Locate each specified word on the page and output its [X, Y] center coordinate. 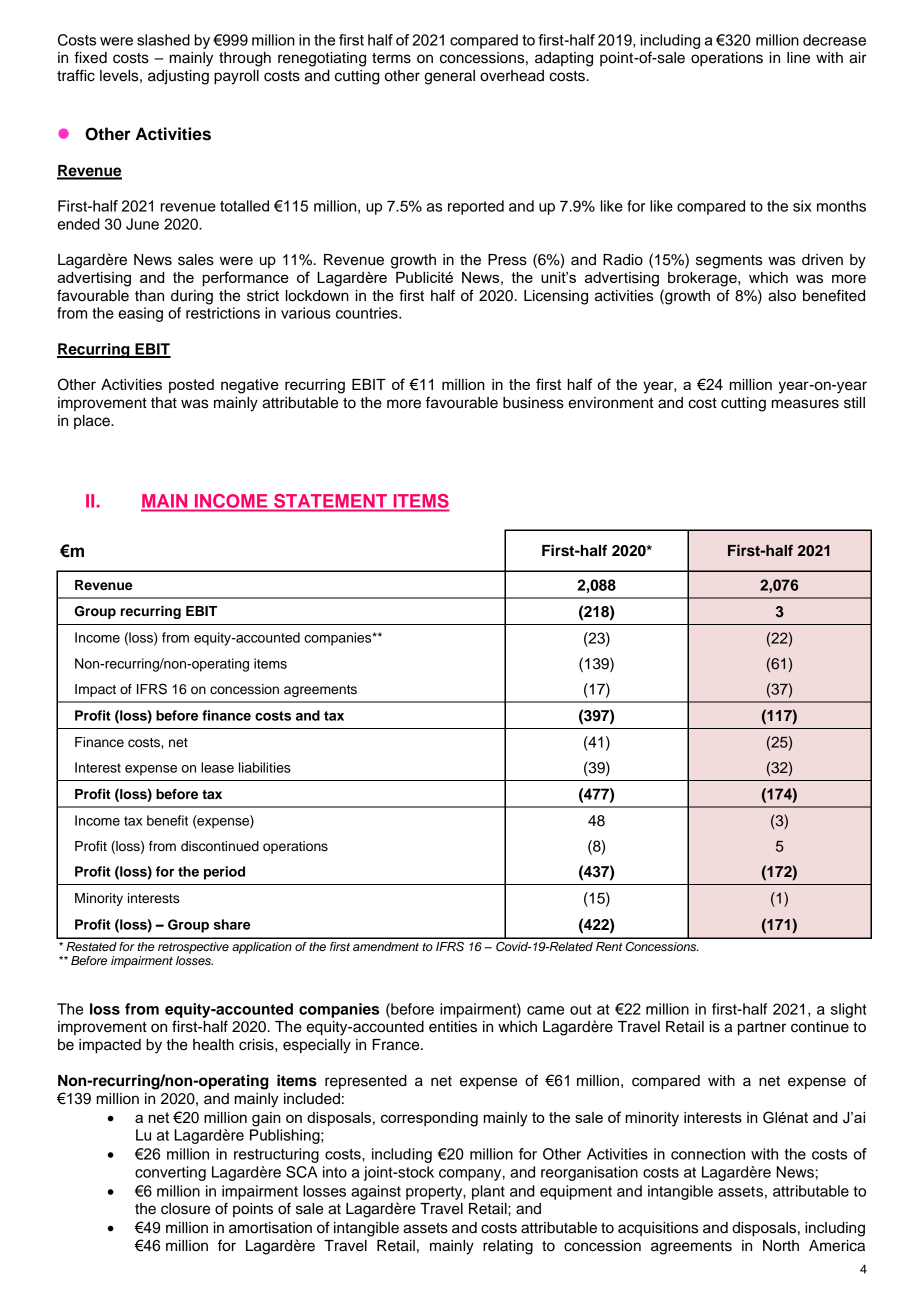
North [781, 1246]
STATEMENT [330, 501]
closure [185, 1209]
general [449, 77]
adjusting [178, 77]
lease [217, 767]
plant [488, 1192]
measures [805, 404]
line [798, 58]
